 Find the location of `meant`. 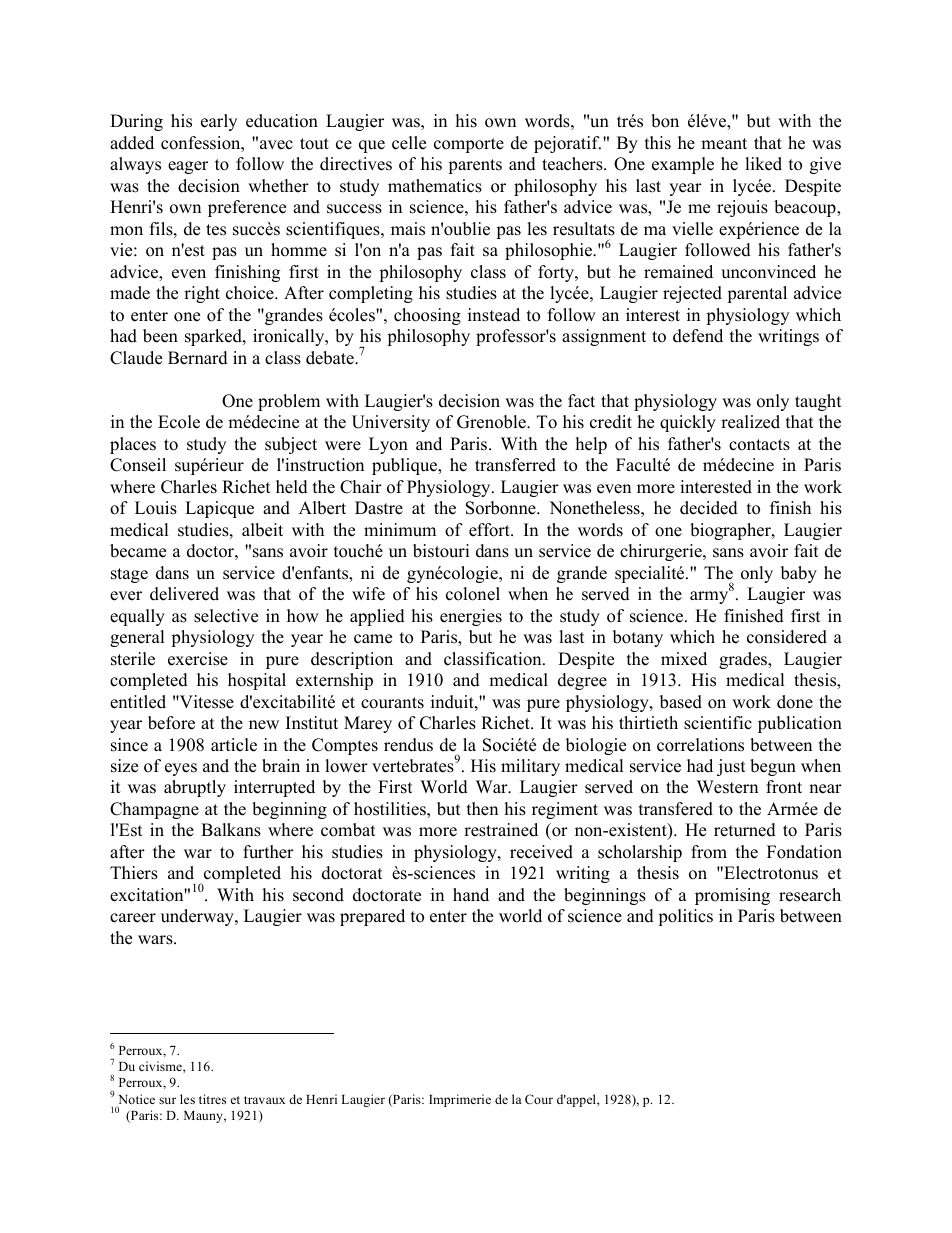

meant is located at coordinates (724, 144).
